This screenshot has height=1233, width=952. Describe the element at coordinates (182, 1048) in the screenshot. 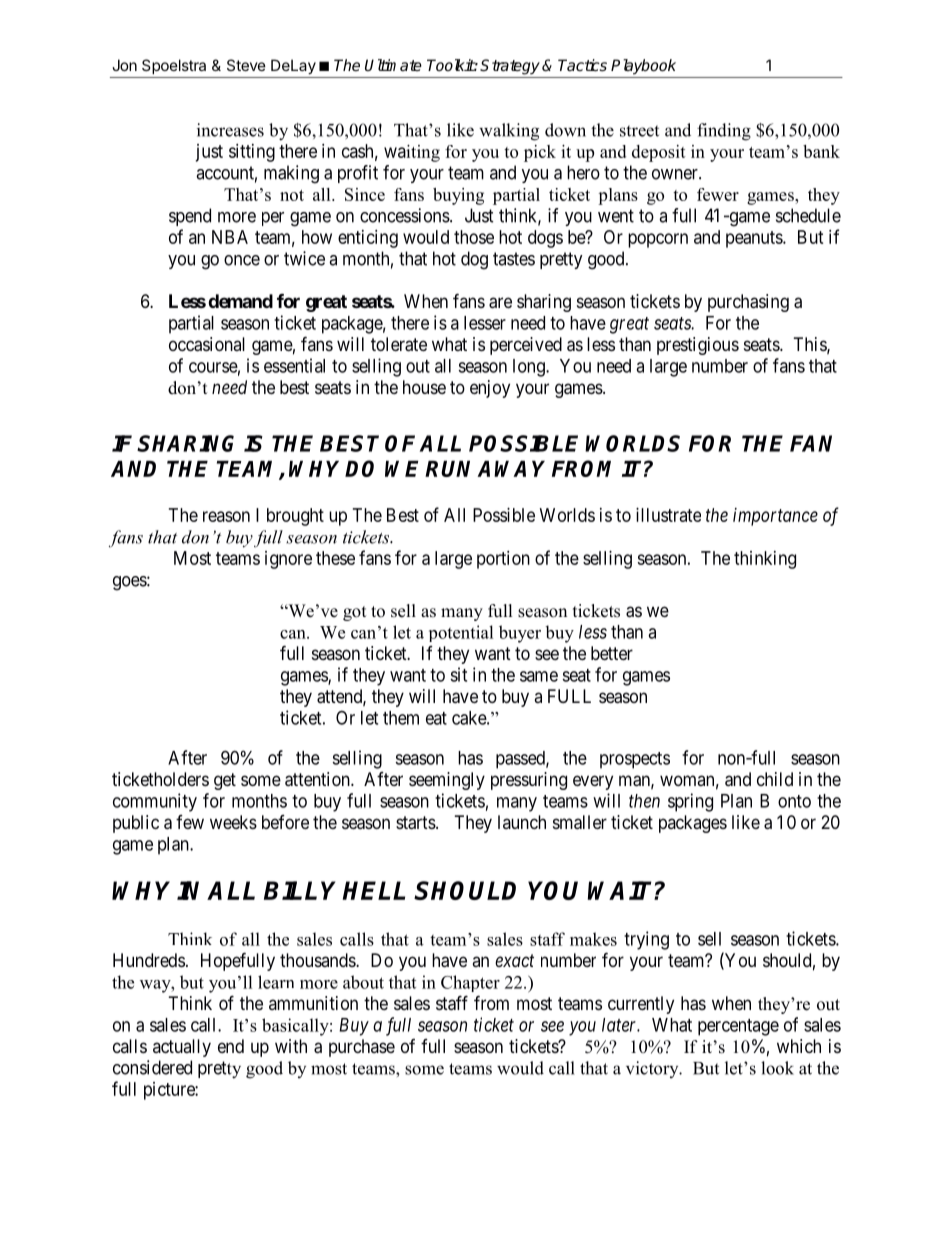

I see `actually` at that location.
